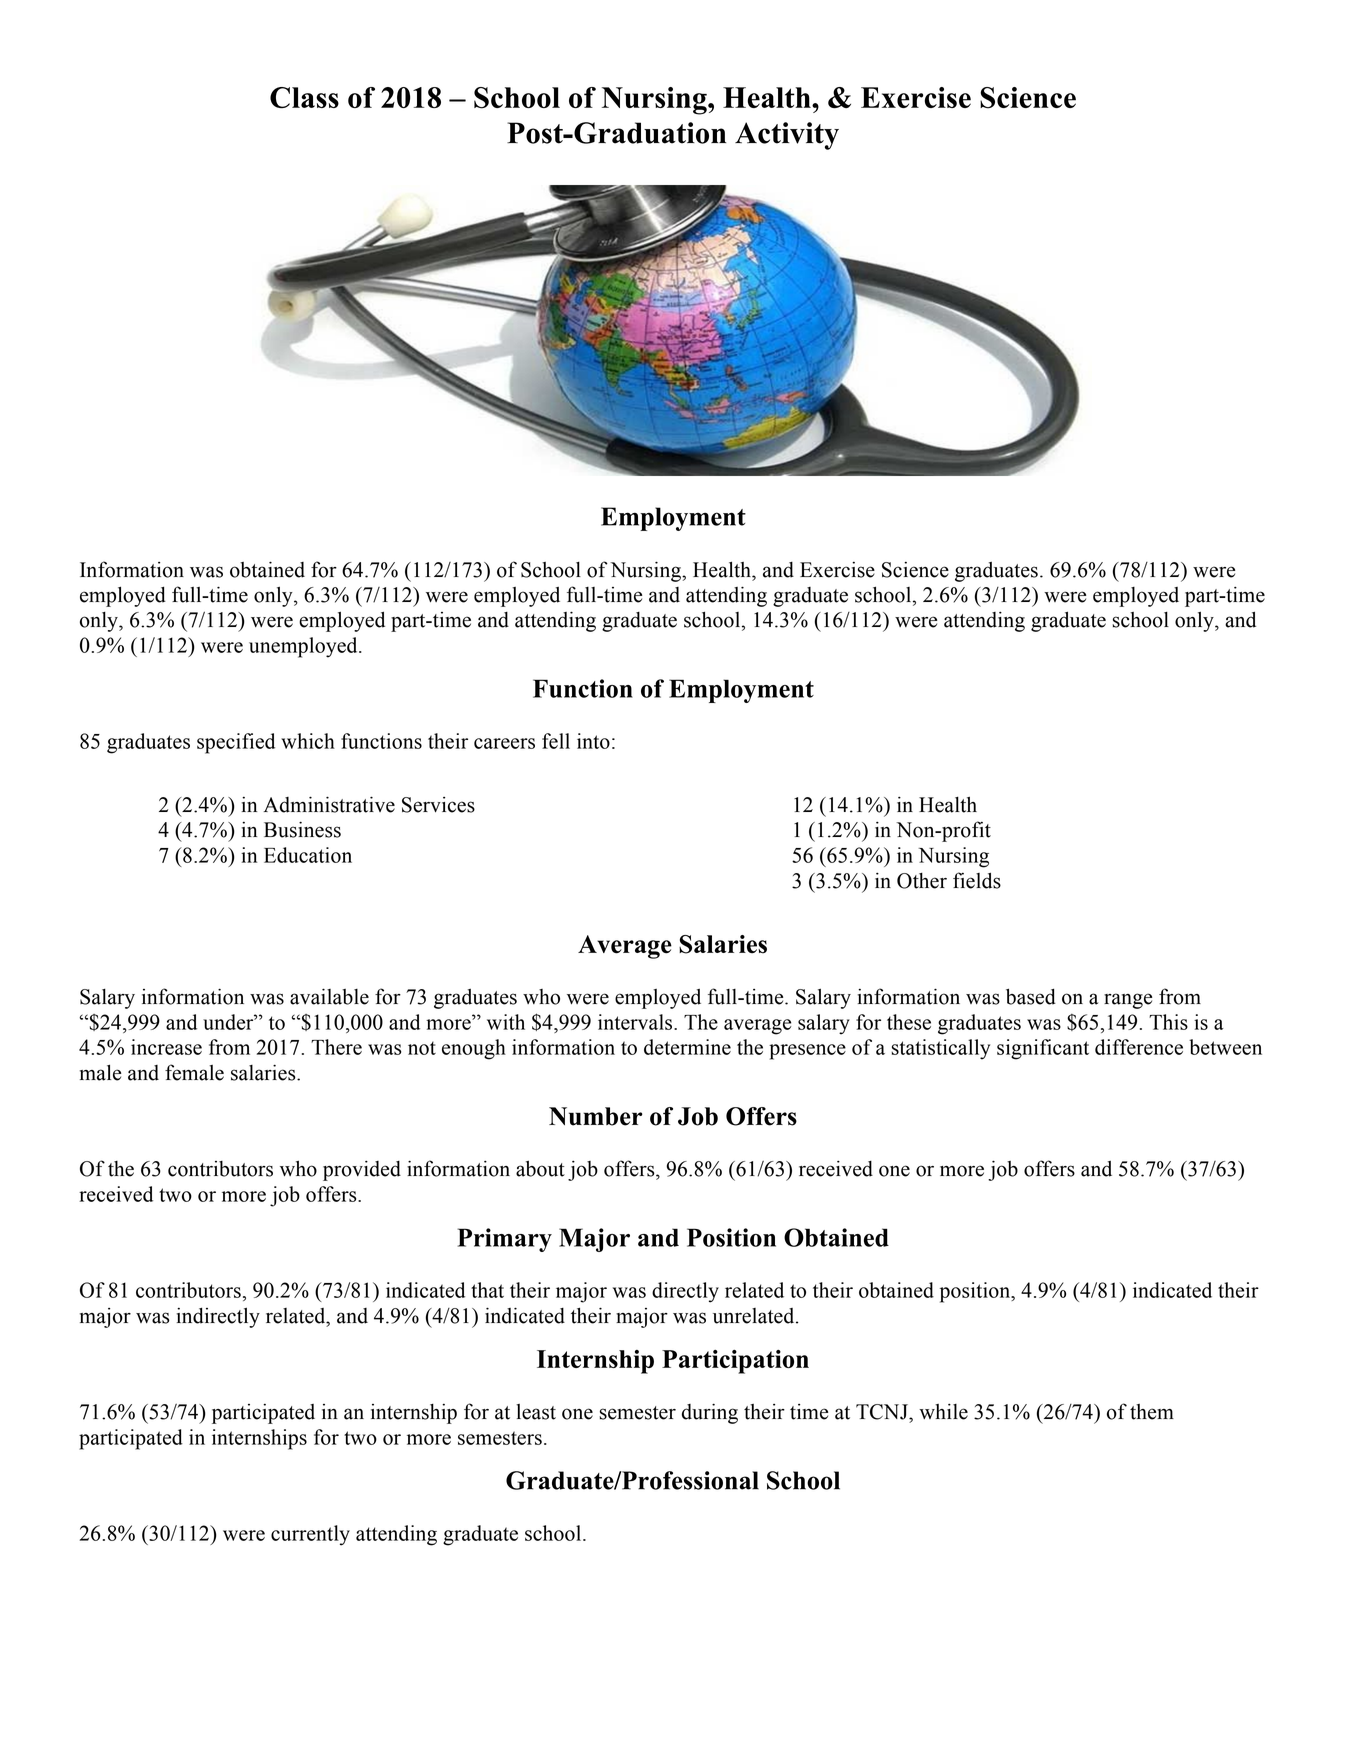 This page has height=1742, width=1346. What do you see at coordinates (556, 741) in the page?
I see `fell` at bounding box center [556, 741].
